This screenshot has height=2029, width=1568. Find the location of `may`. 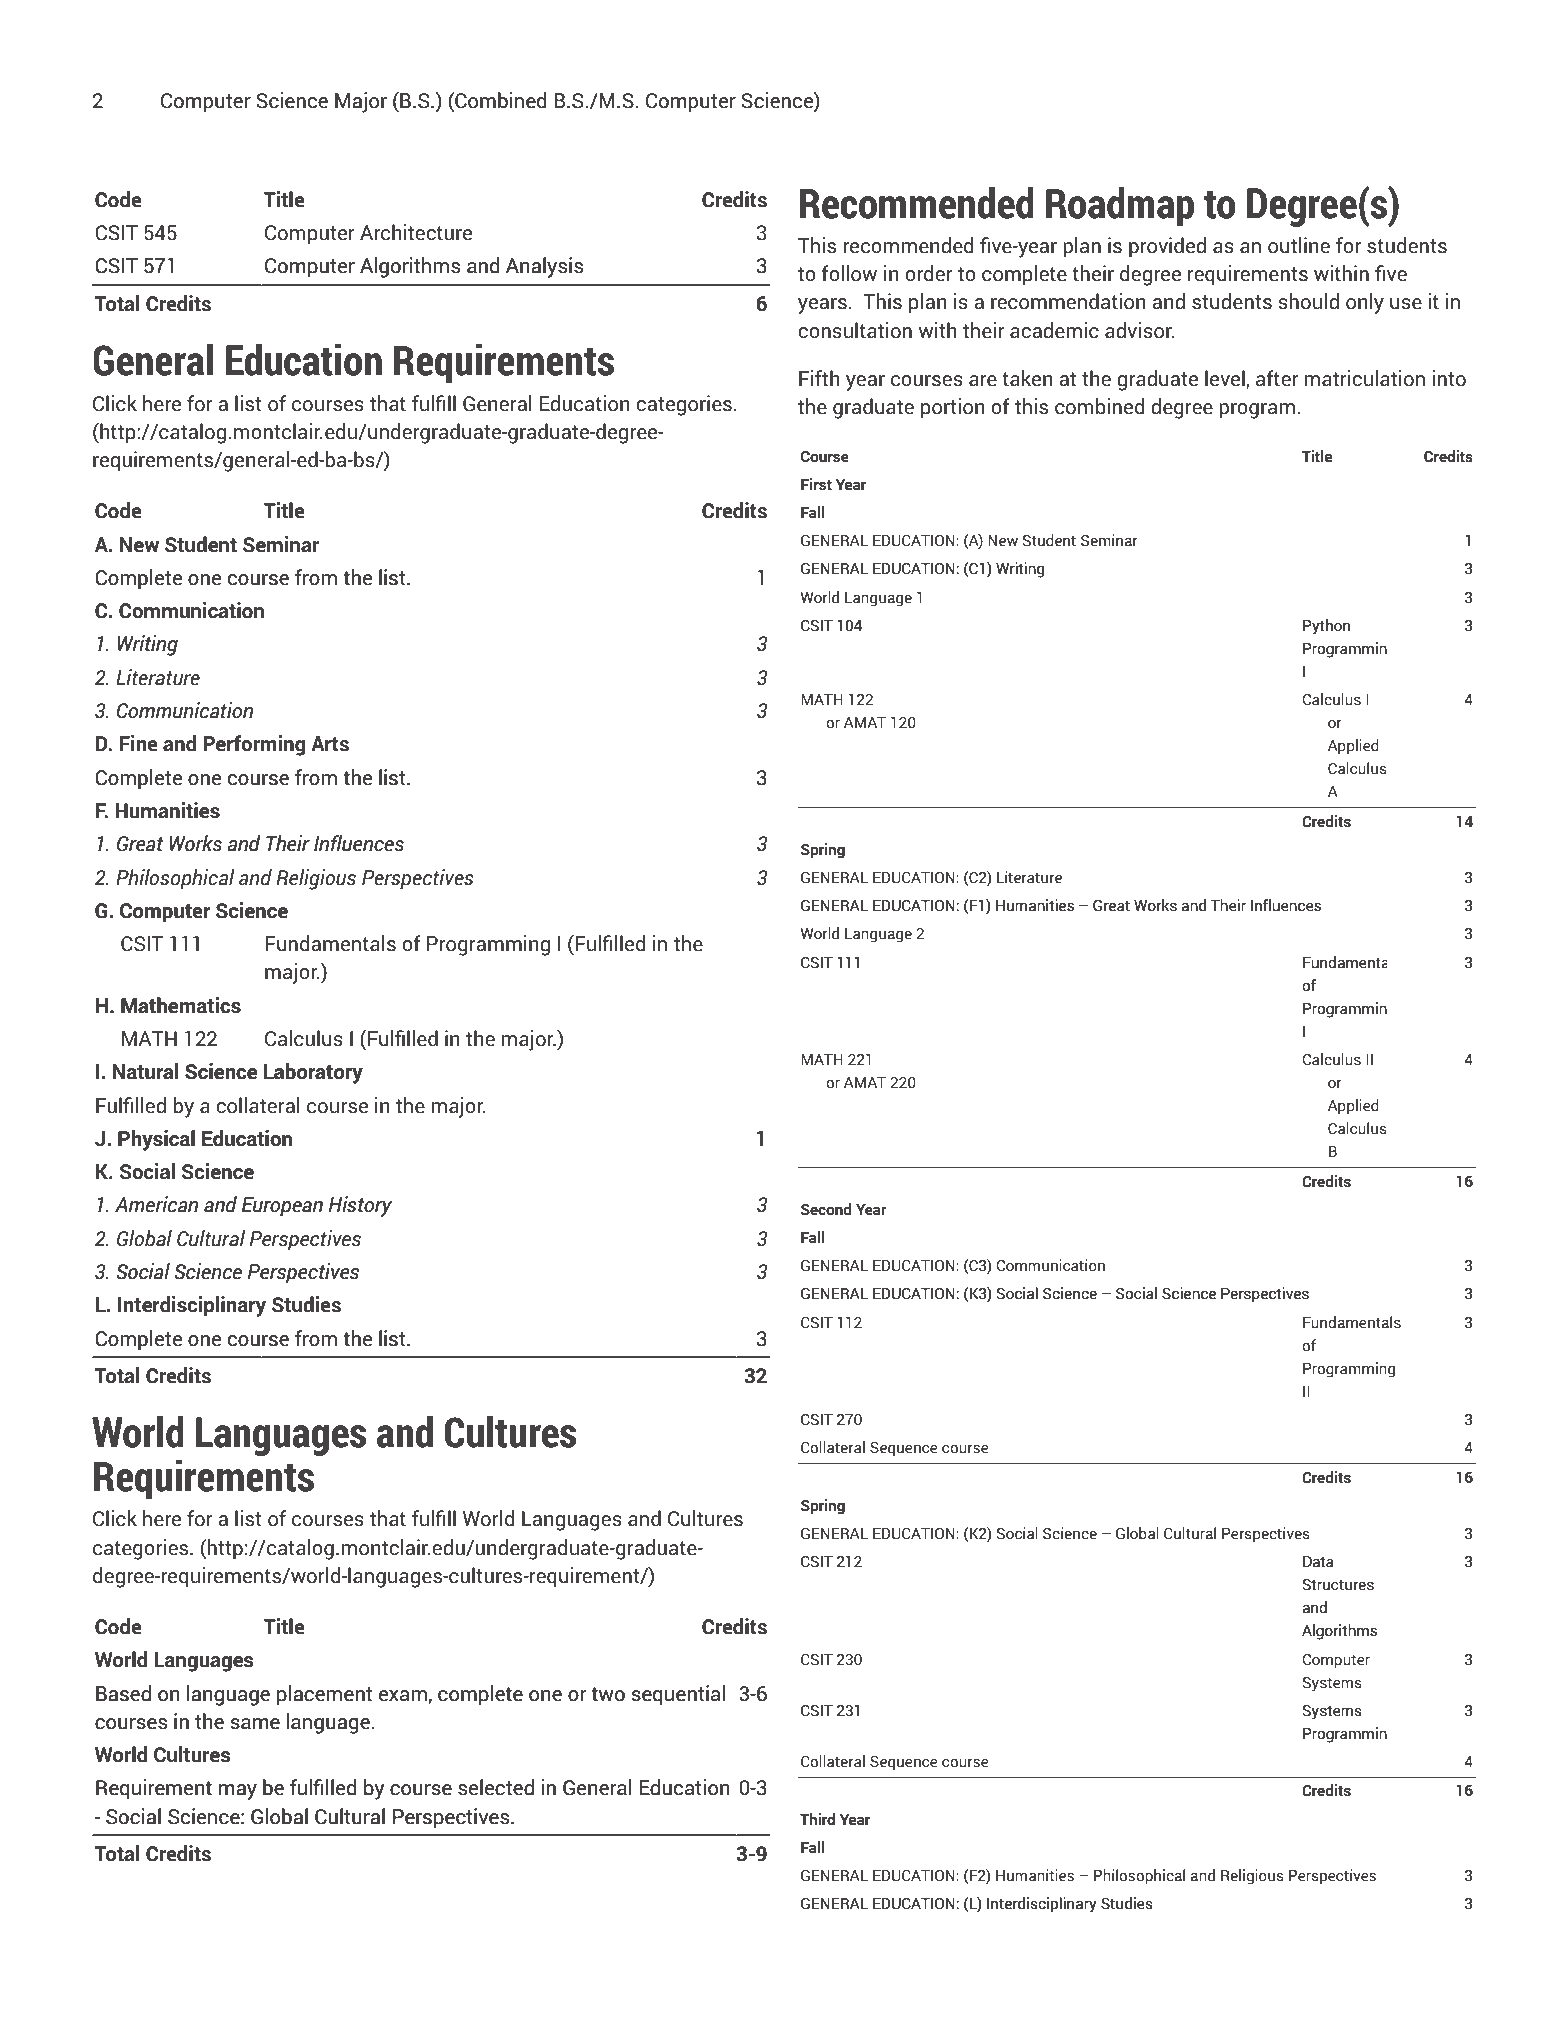

may is located at coordinates (238, 1792).
